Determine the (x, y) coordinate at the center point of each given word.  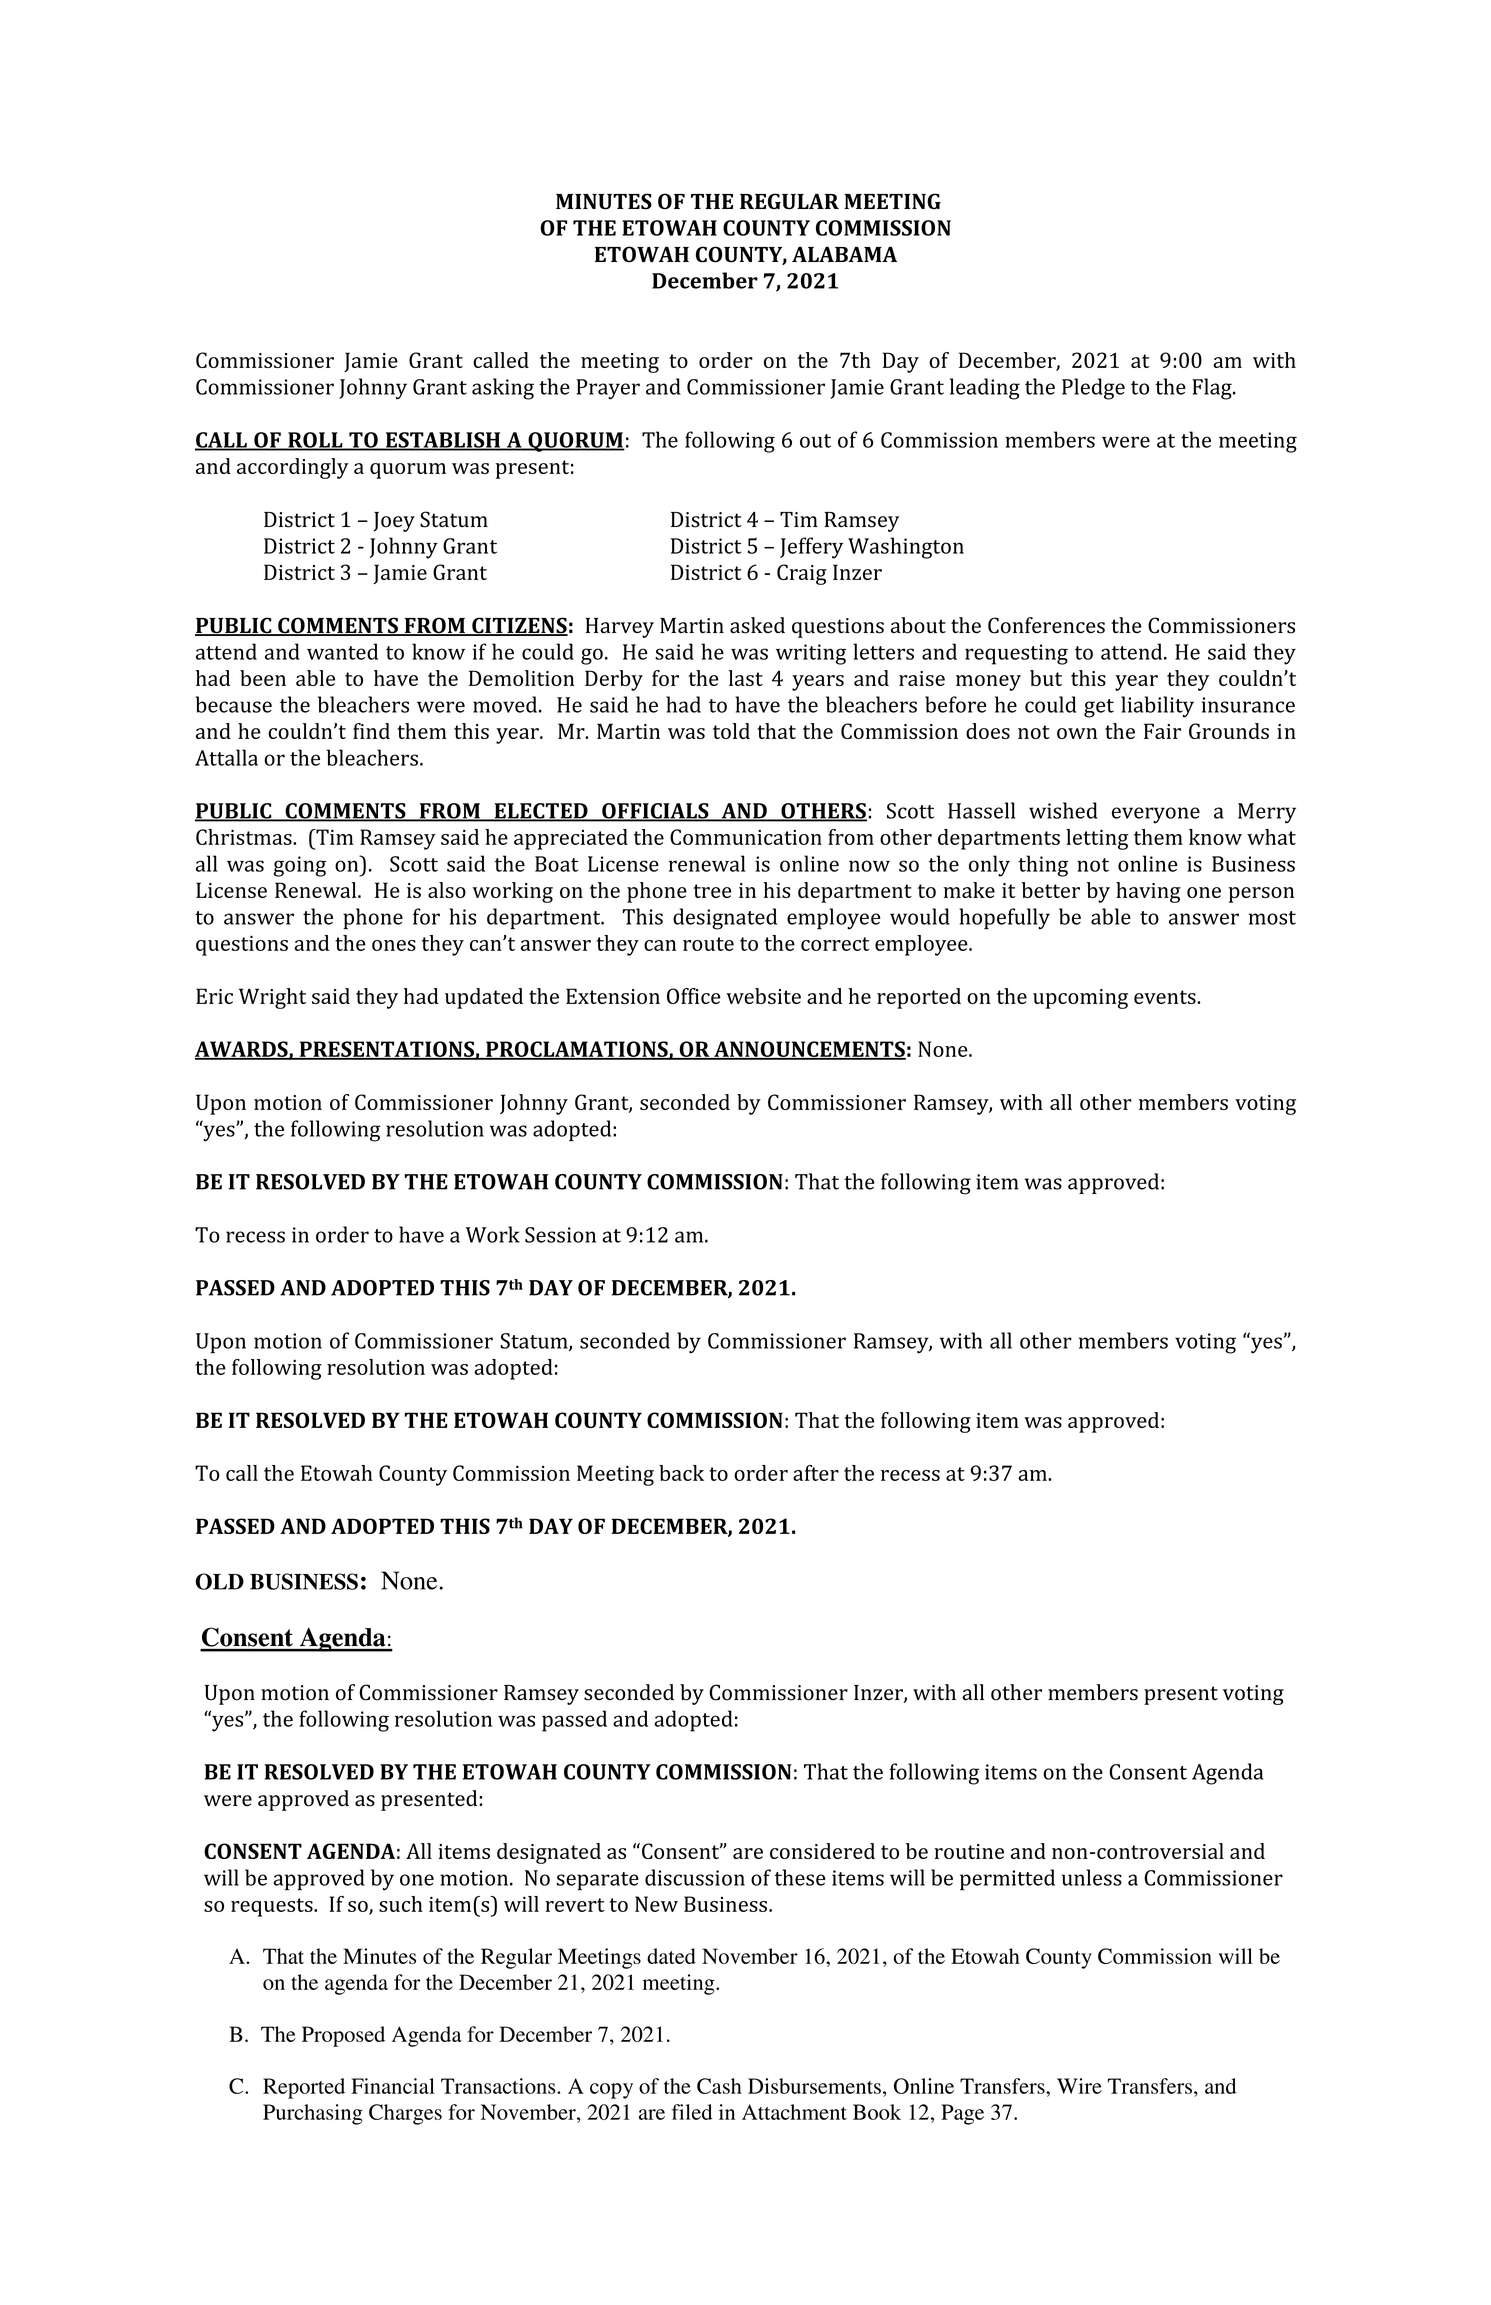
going (300, 866)
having (1148, 892)
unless (1092, 1877)
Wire (1079, 2086)
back (681, 1473)
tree (712, 891)
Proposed (343, 2036)
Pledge (1093, 389)
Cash (719, 2086)
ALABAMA (844, 254)
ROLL (315, 441)
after (816, 1473)
